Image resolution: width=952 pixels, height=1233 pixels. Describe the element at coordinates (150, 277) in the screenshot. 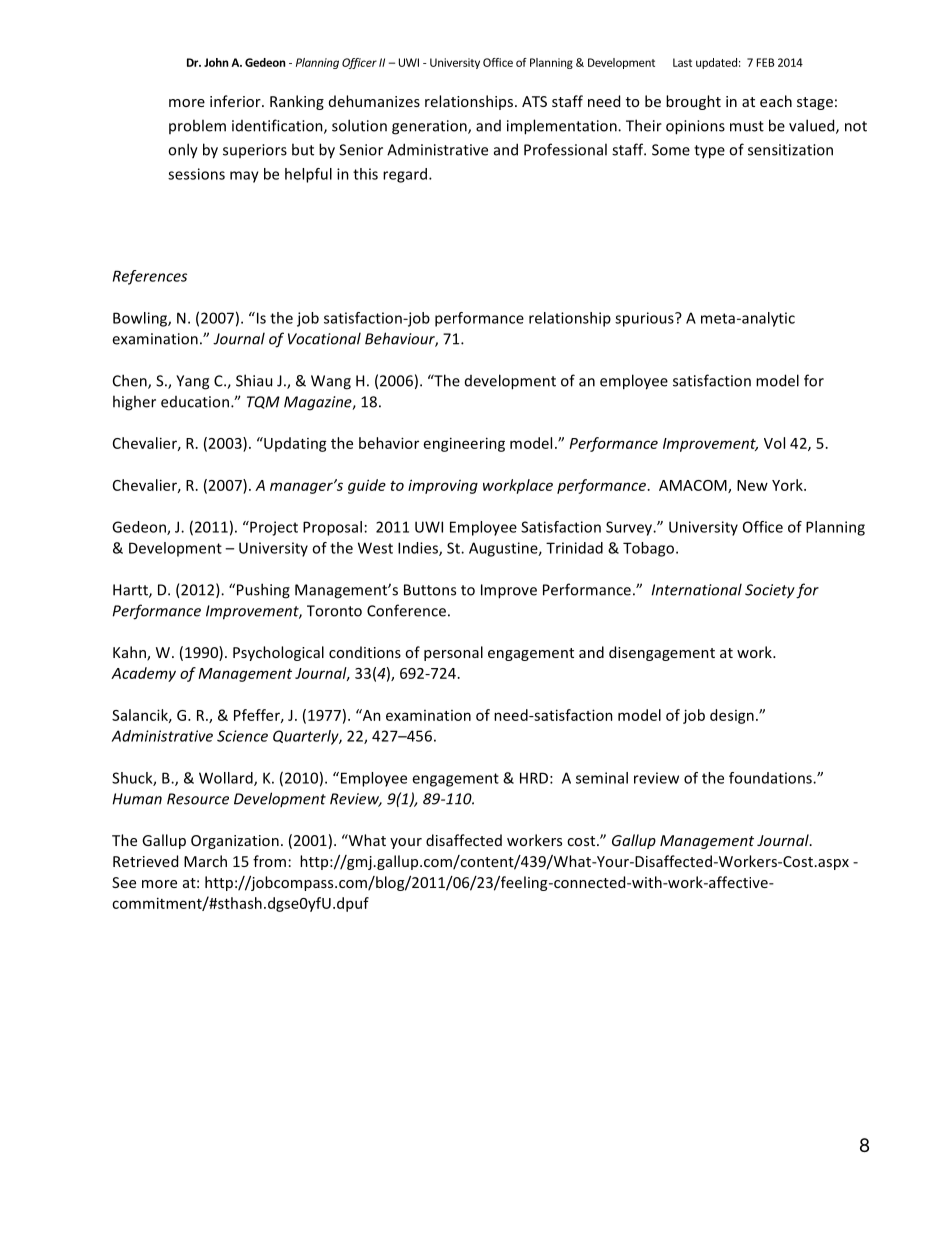

I see `References` at that location.
